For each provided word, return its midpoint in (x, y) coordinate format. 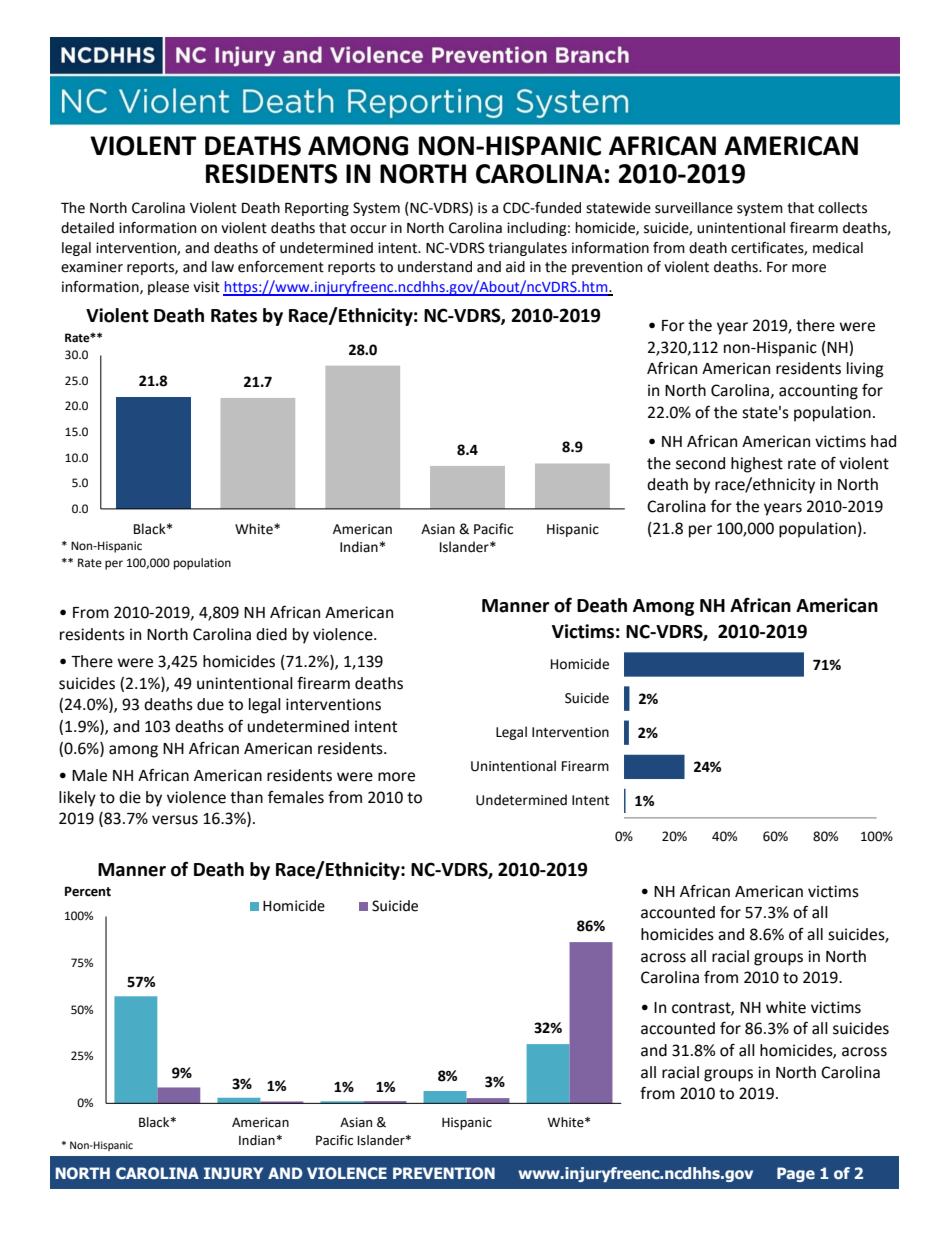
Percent (88, 891)
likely (77, 799)
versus (175, 820)
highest (757, 465)
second (700, 463)
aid (515, 267)
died (271, 634)
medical (838, 248)
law (223, 267)
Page (796, 1174)
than (246, 797)
